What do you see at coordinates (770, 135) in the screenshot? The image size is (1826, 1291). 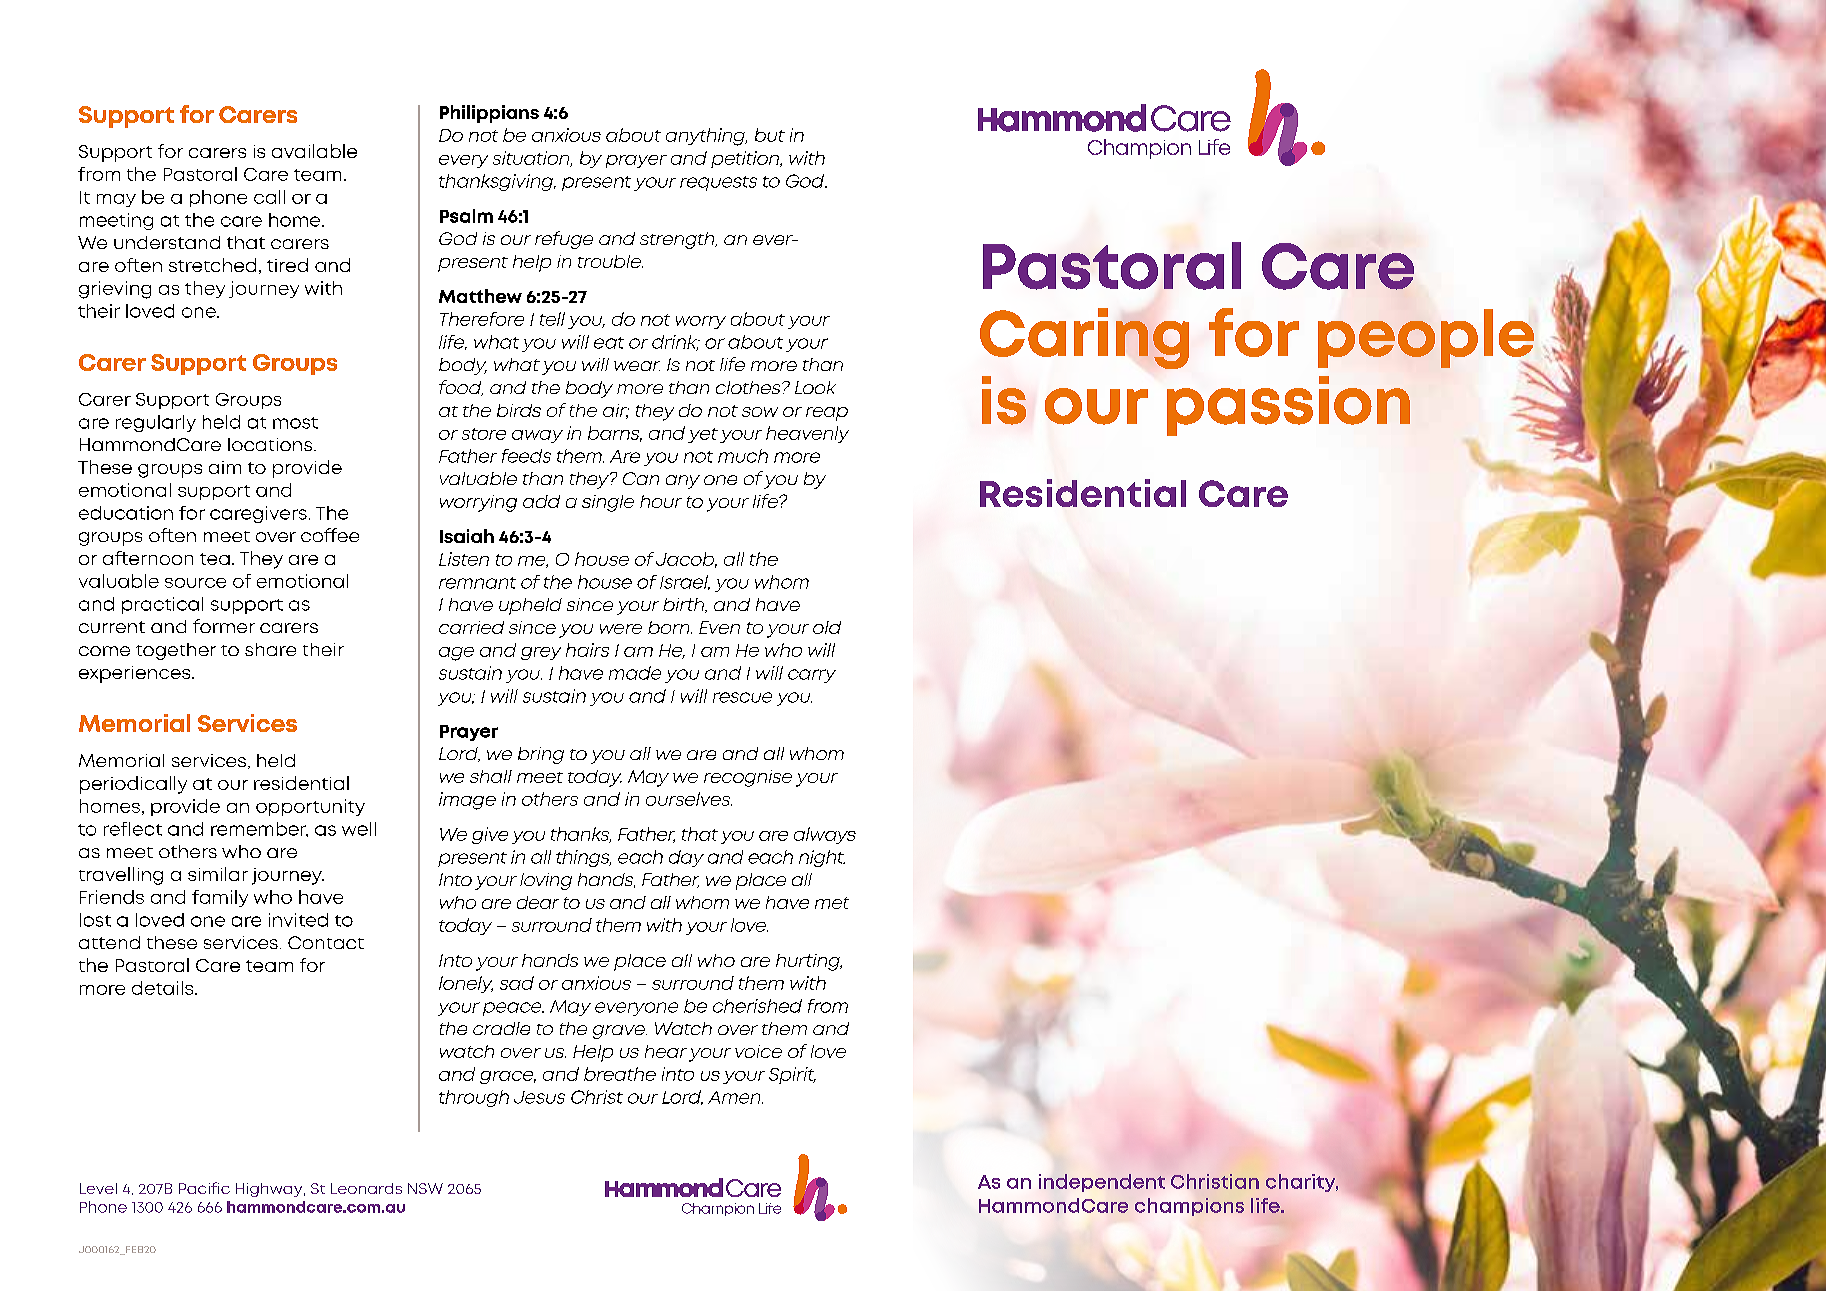 I see `but` at bounding box center [770, 135].
